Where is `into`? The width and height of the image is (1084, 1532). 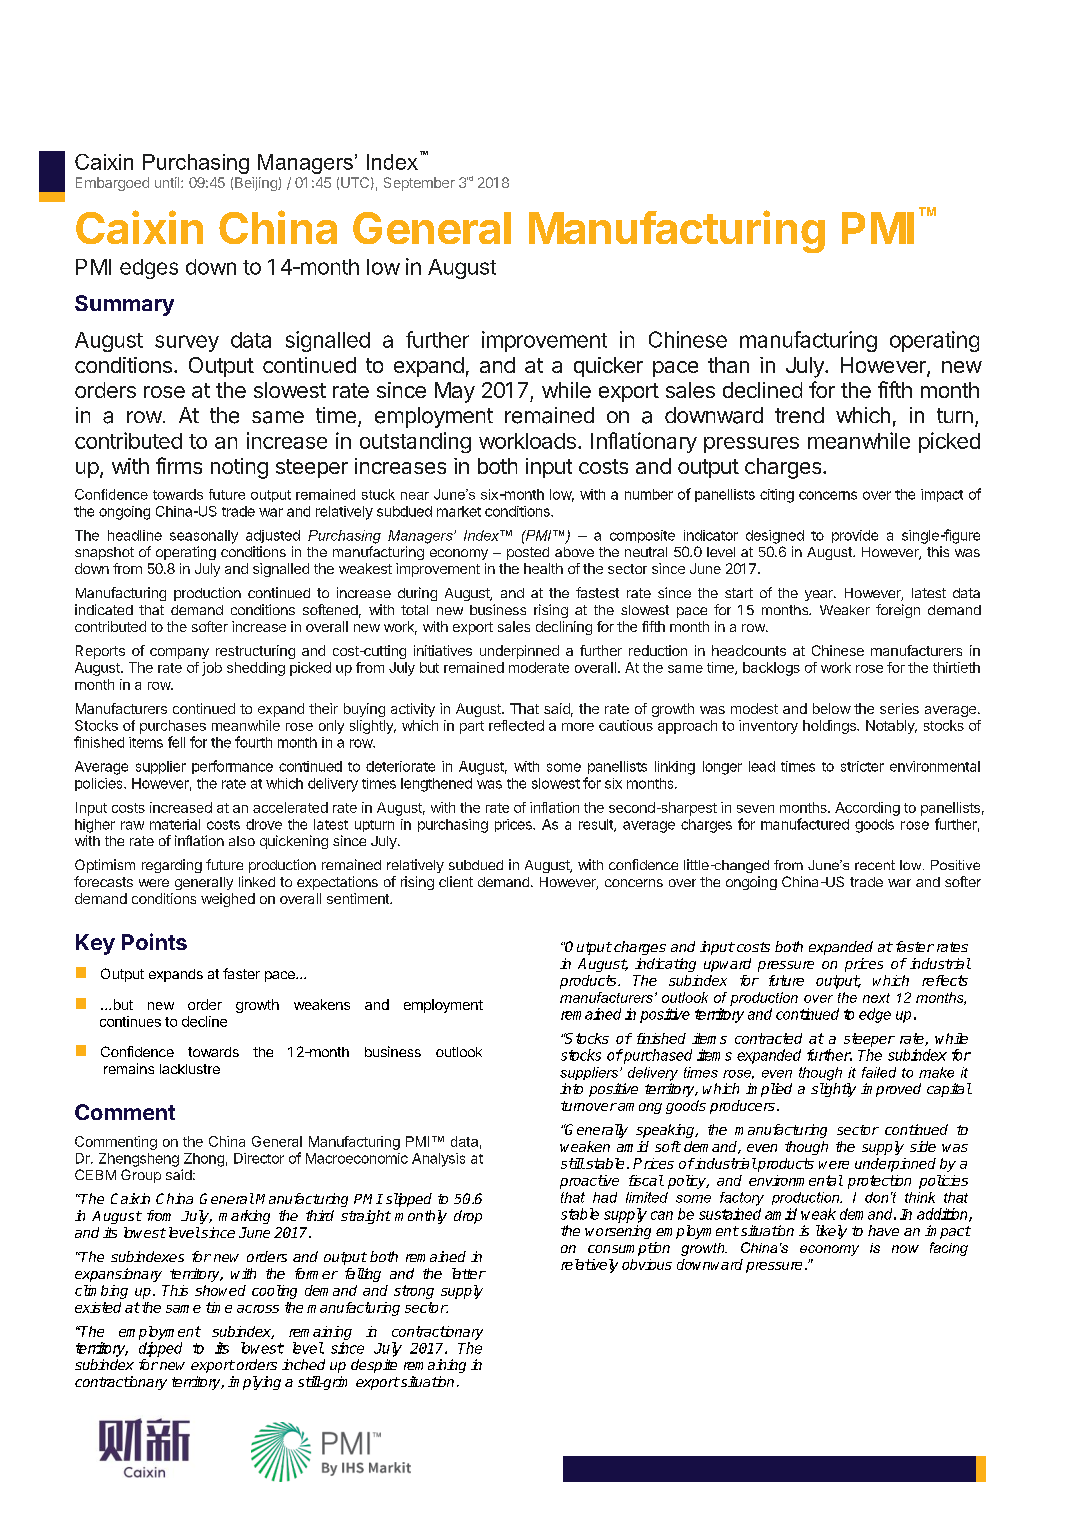
into is located at coordinates (571, 1088).
